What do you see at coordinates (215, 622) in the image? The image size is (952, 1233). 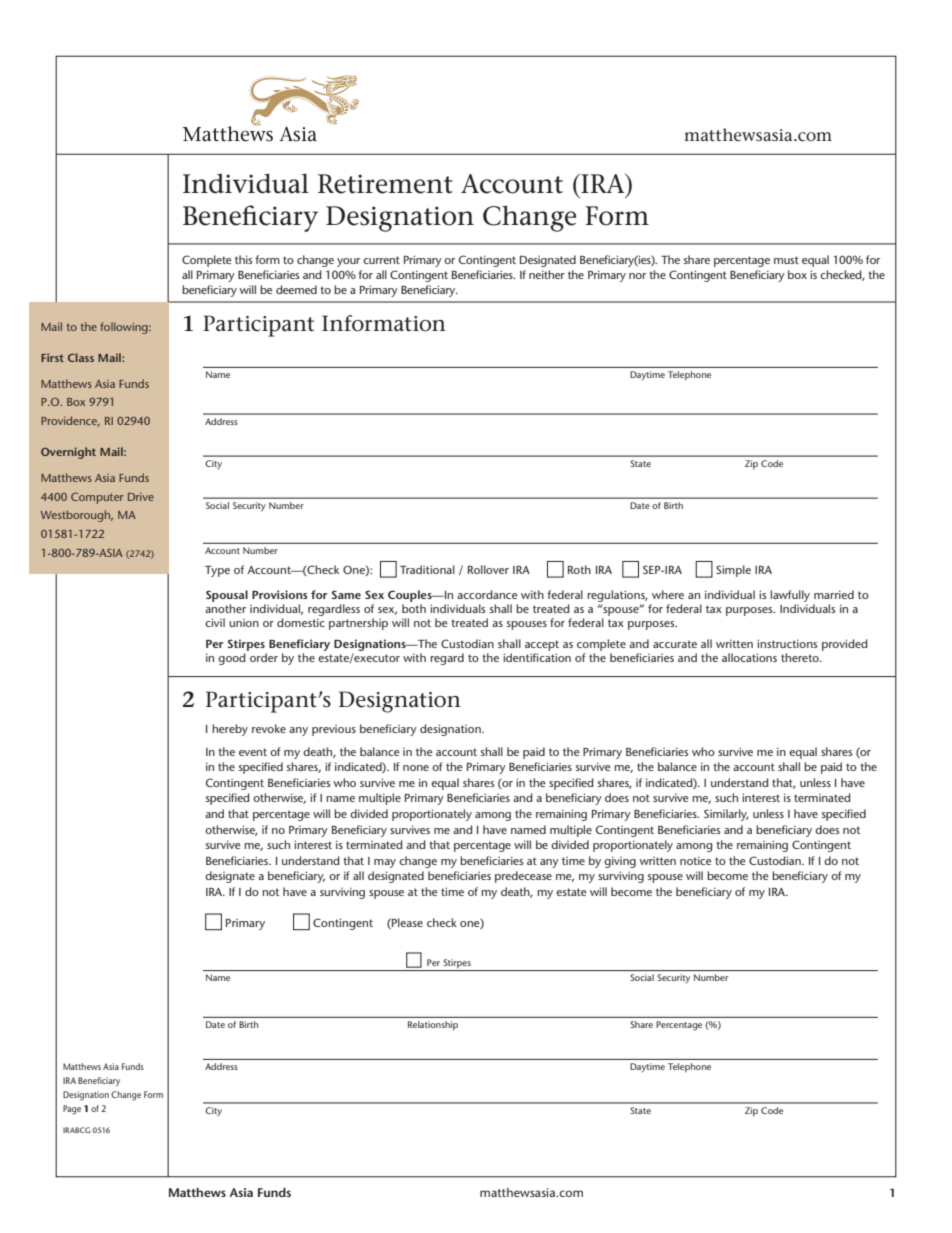 I see `civil` at bounding box center [215, 622].
